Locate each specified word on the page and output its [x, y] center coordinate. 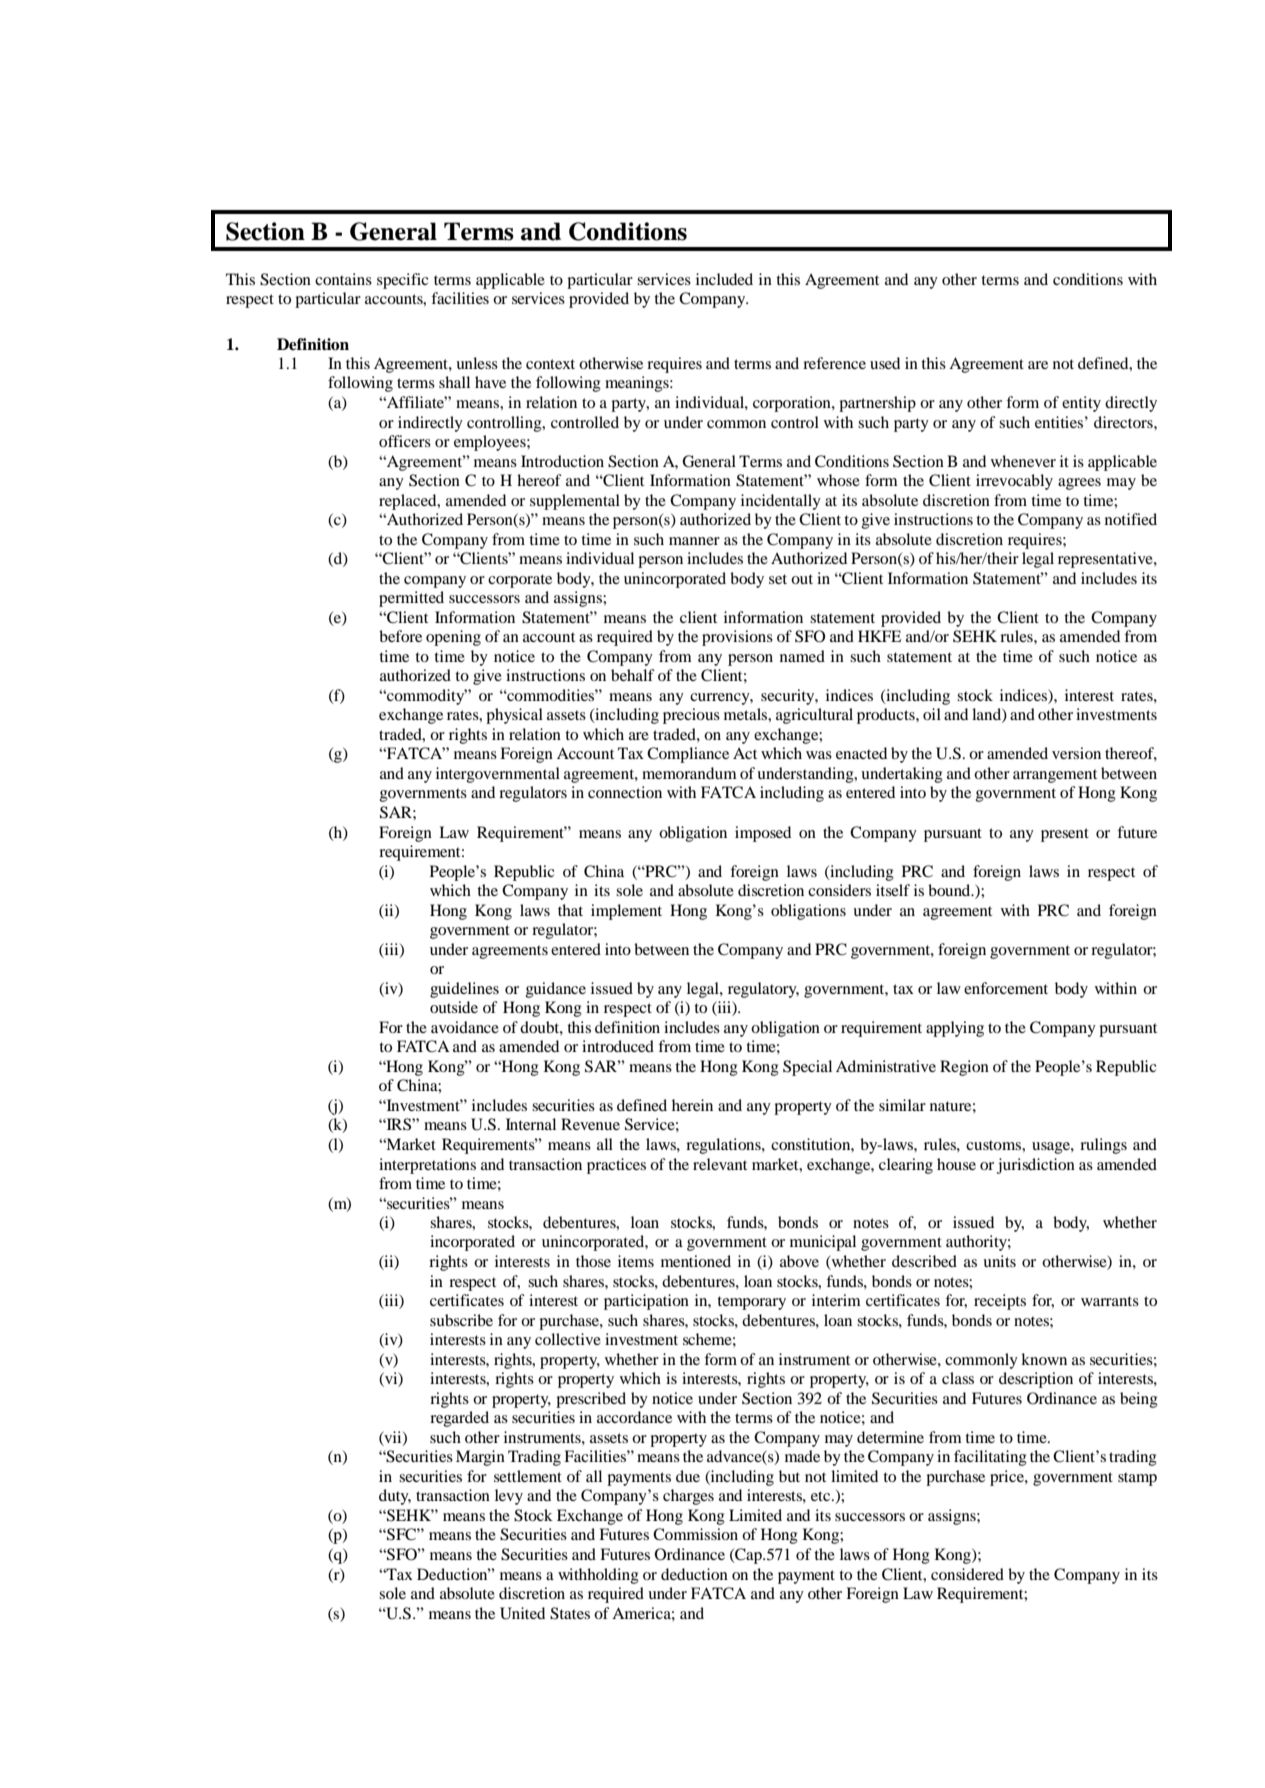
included [724, 279]
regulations [724, 1146]
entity [1081, 404]
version [1076, 753]
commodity [426, 697]
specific [402, 281]
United [522, 1613]
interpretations [427, 1166]
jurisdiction [1036, 1166]
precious [691, 716]
